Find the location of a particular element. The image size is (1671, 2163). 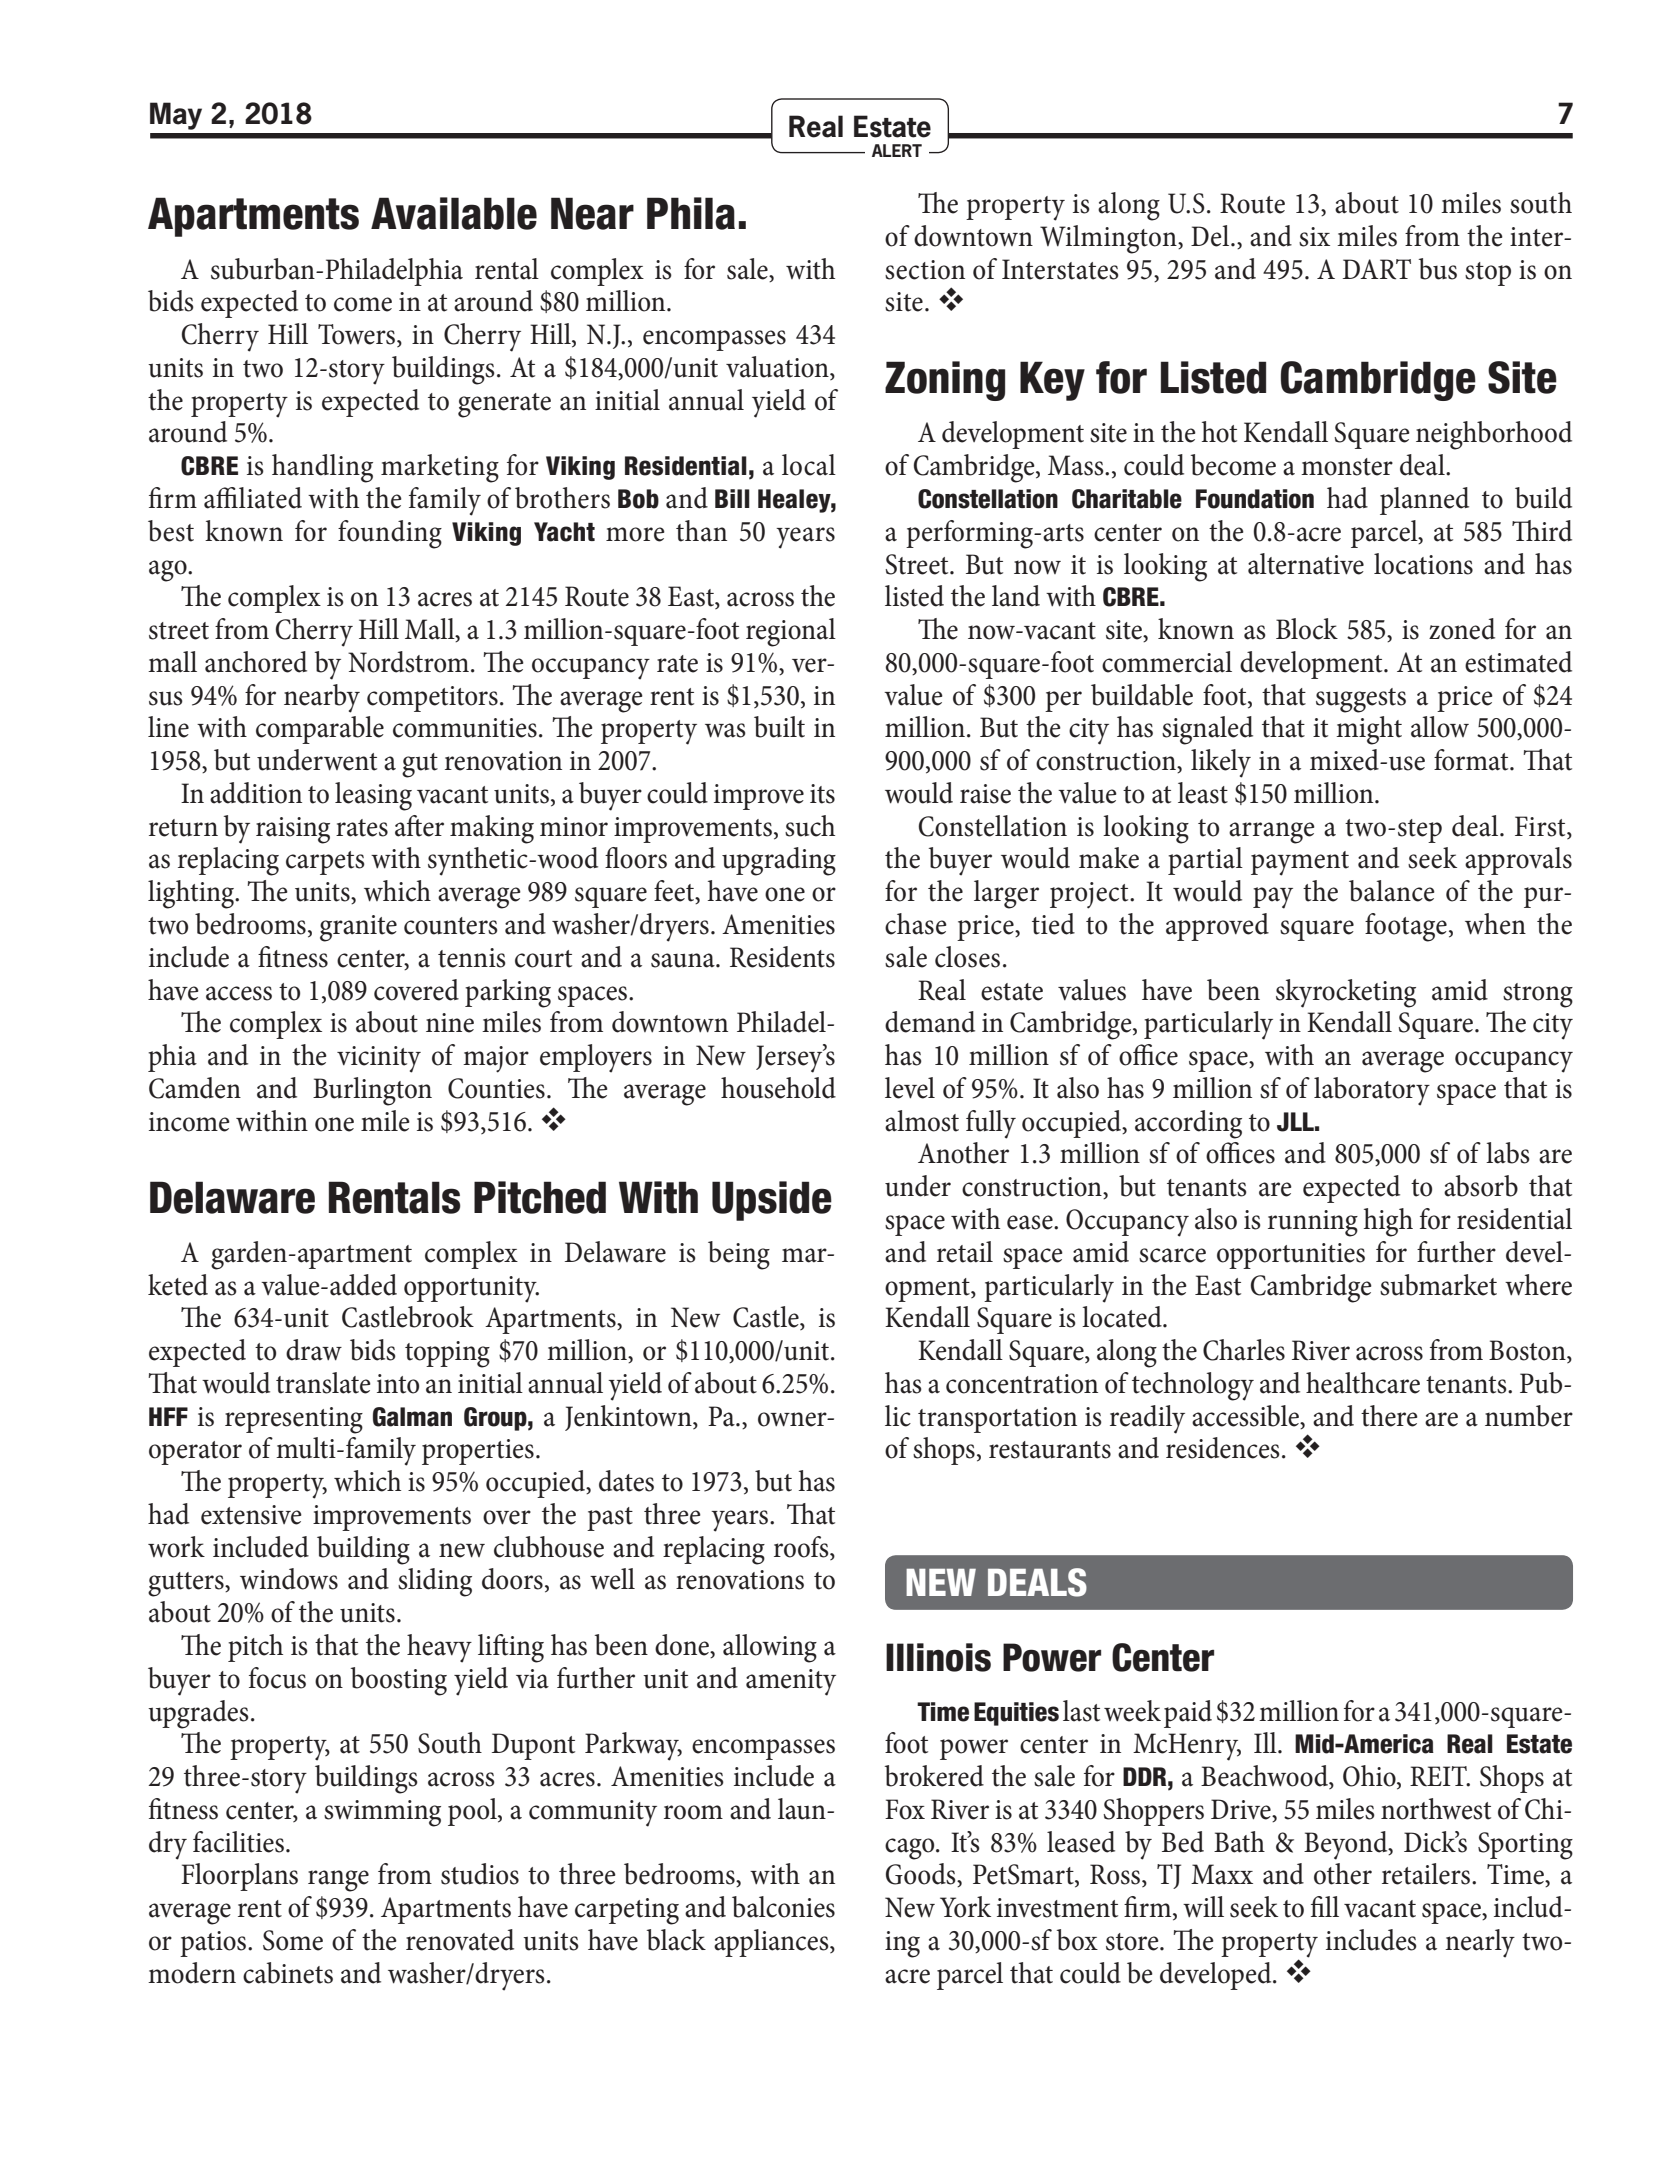

there is located at coordinates (1389, 1416).
